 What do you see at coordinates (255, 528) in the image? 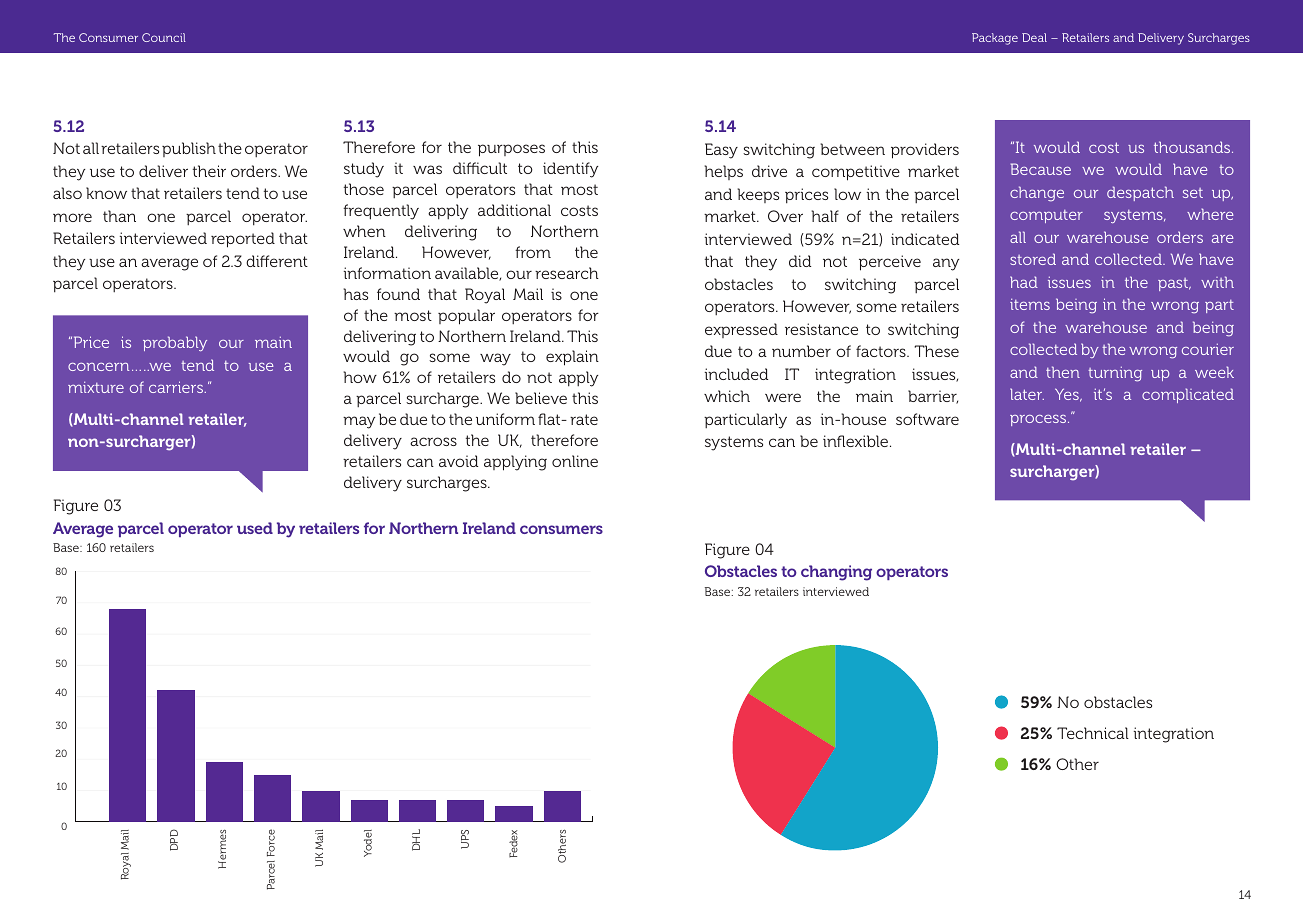
I see `used` at bounding box center [255, 528].
